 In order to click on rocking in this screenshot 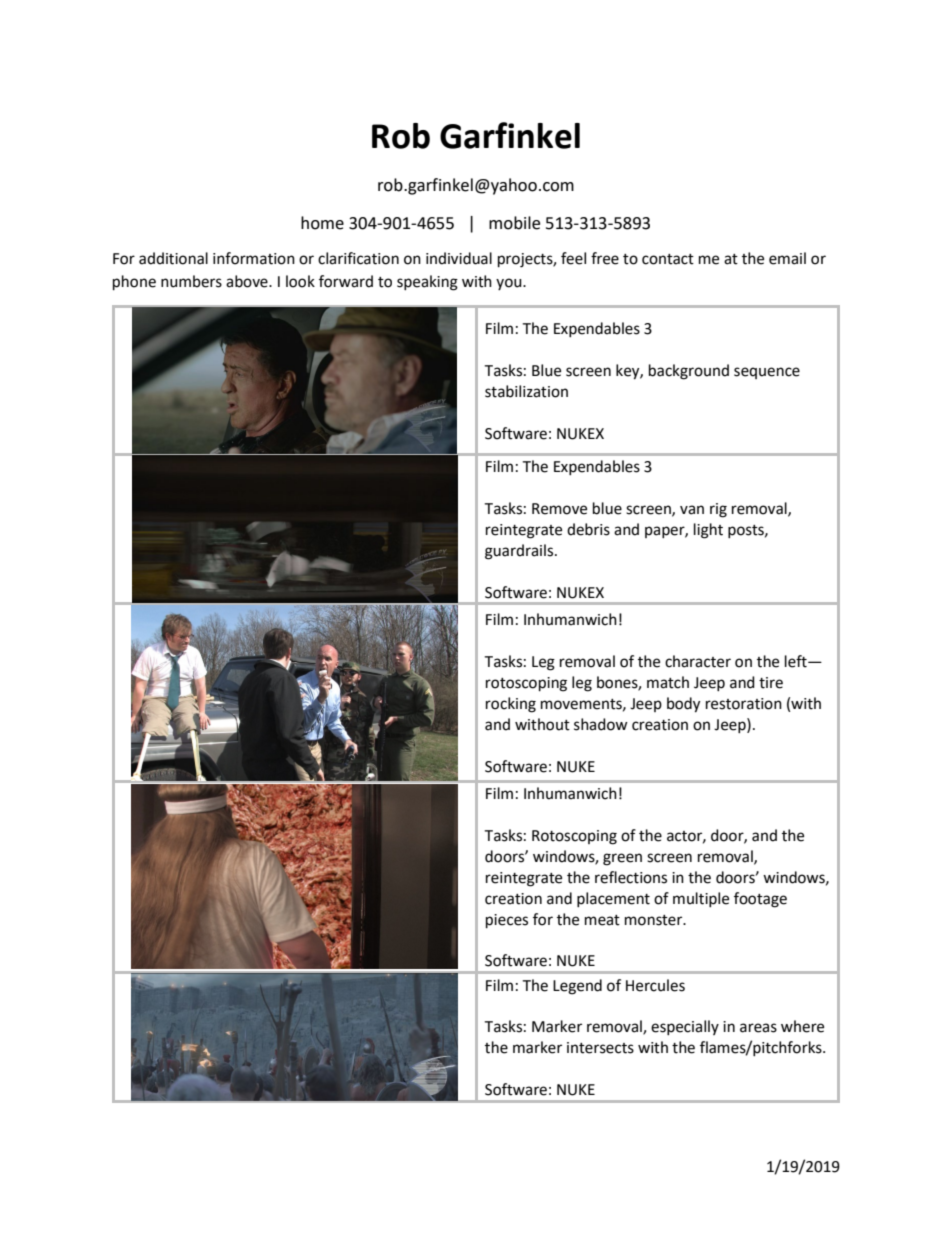, I will do `click(511, 705)`.
